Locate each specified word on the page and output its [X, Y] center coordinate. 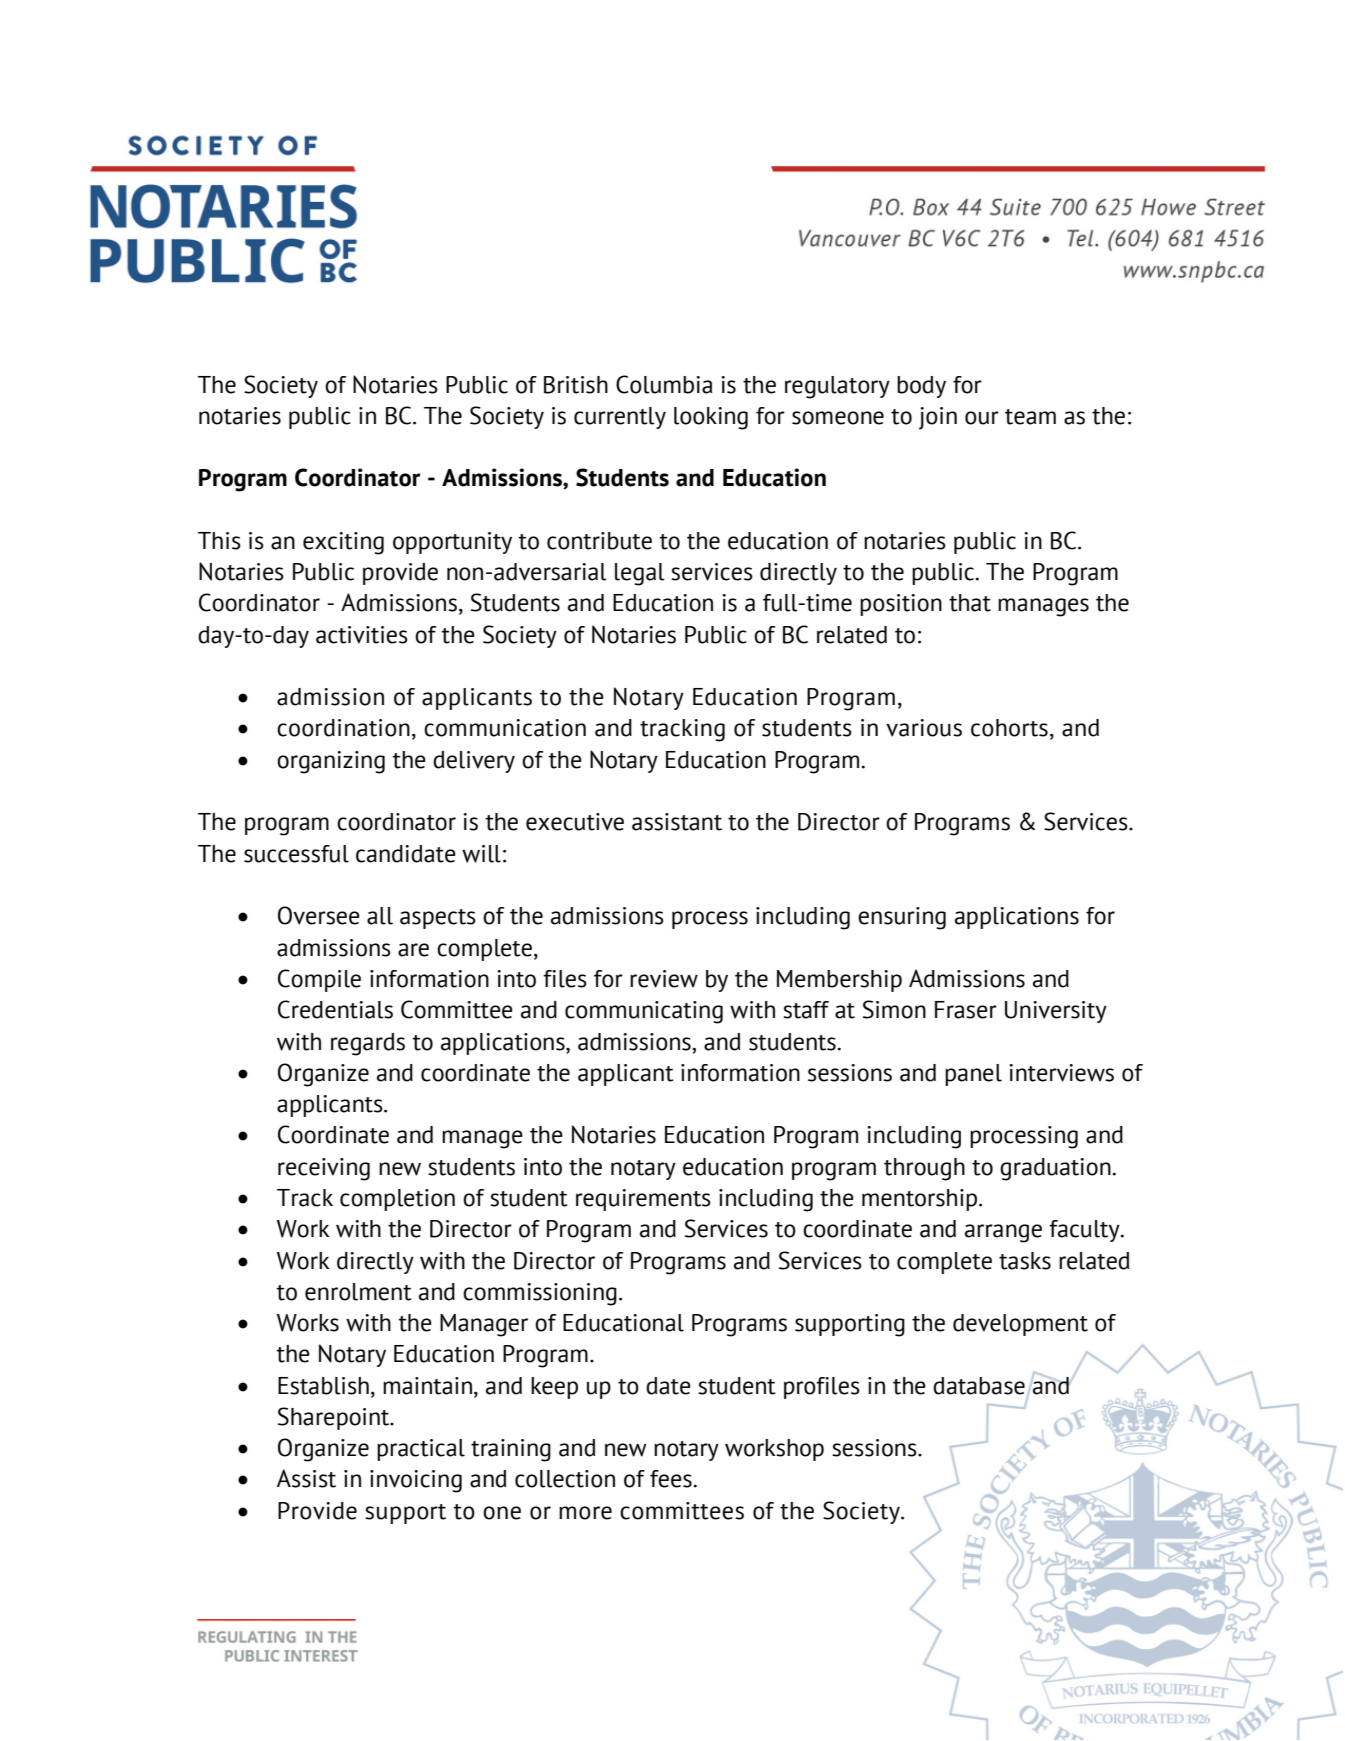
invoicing [416, 1481]
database [979, 1386]
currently [620, 418]
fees [671, 1479]
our [982, 418]
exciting [343, 543]
